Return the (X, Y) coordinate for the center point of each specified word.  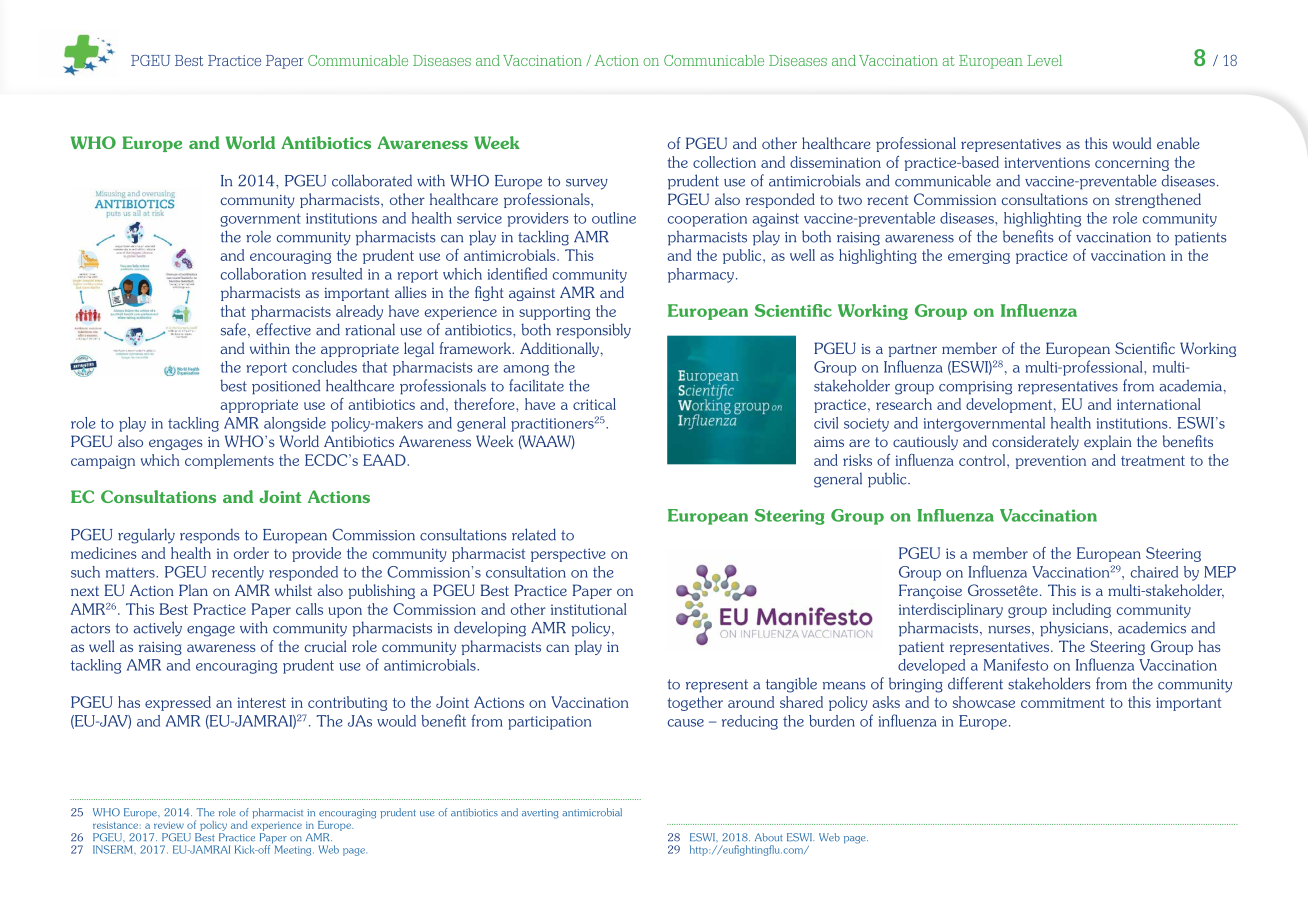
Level (1044, 60)
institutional (589, 609)
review (169, 825)
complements (229, 461)
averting (540, 814)
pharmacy (702, 275)
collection (724, 162)
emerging (979, 257)
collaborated (372, 180)
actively (157, 629)
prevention (1051, 462)
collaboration (263, 274)
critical (594, 404)
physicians (1075, 629)
